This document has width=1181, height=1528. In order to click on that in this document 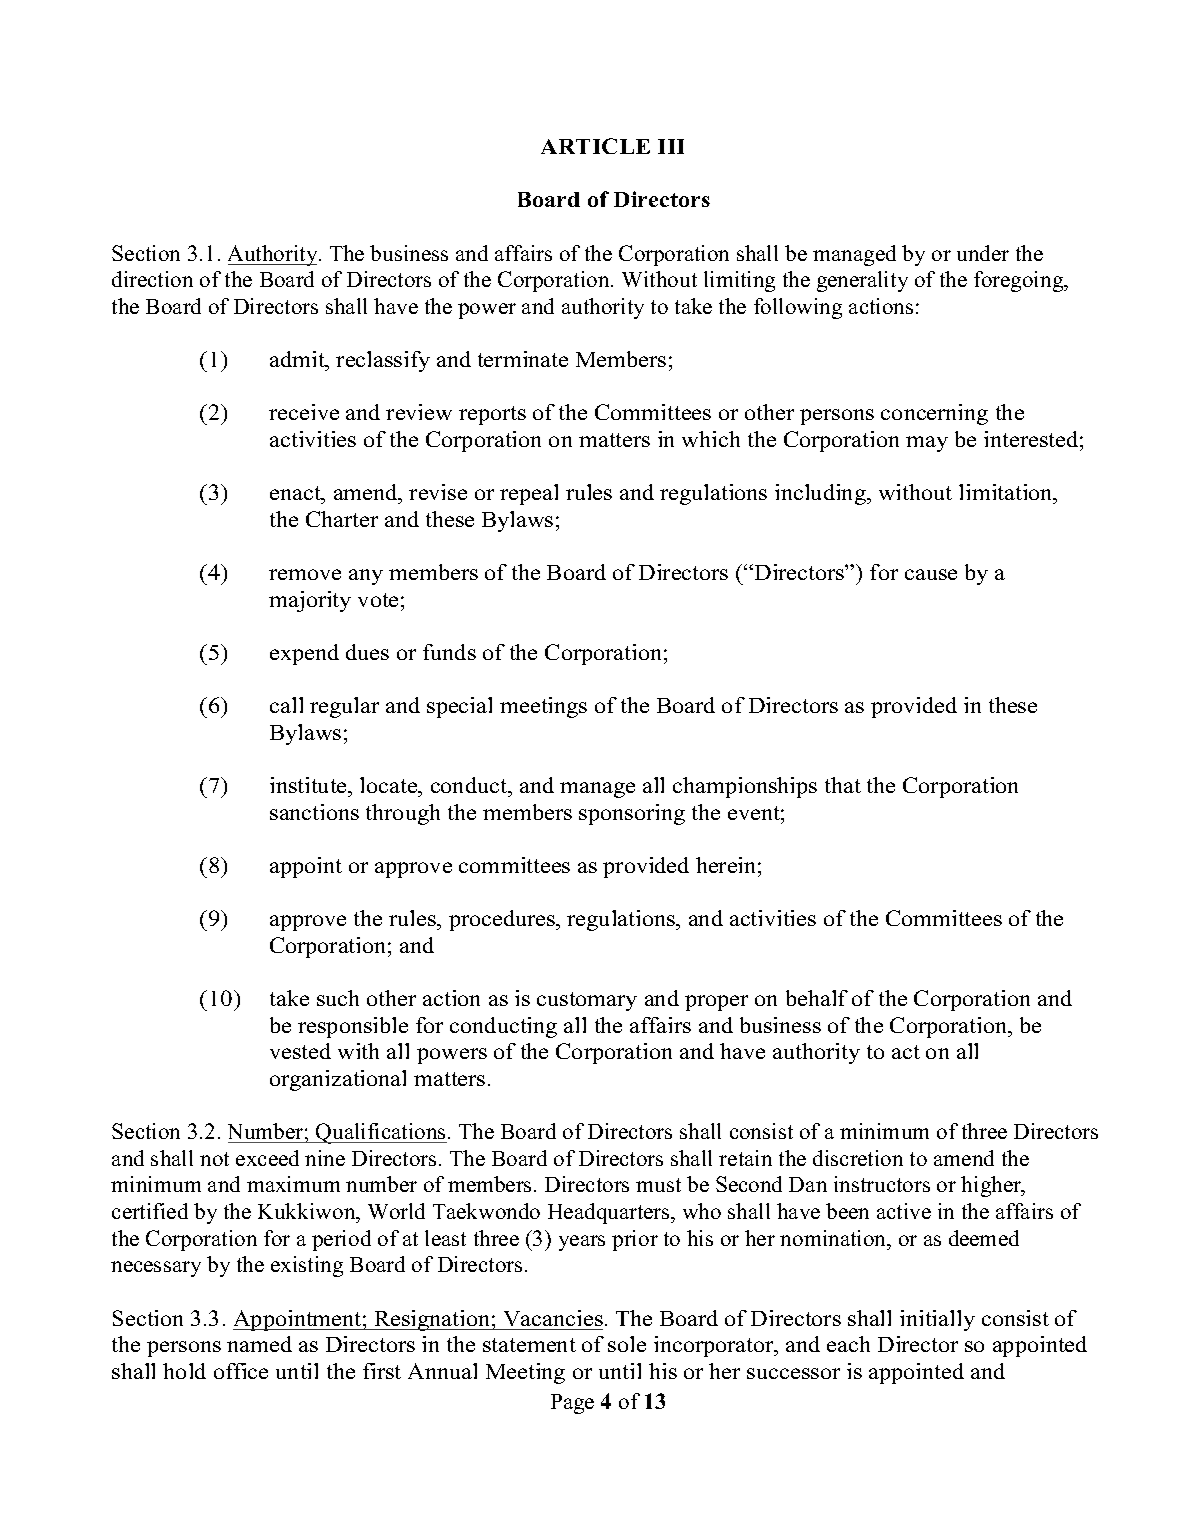, I will do `click(843, 785)`.
